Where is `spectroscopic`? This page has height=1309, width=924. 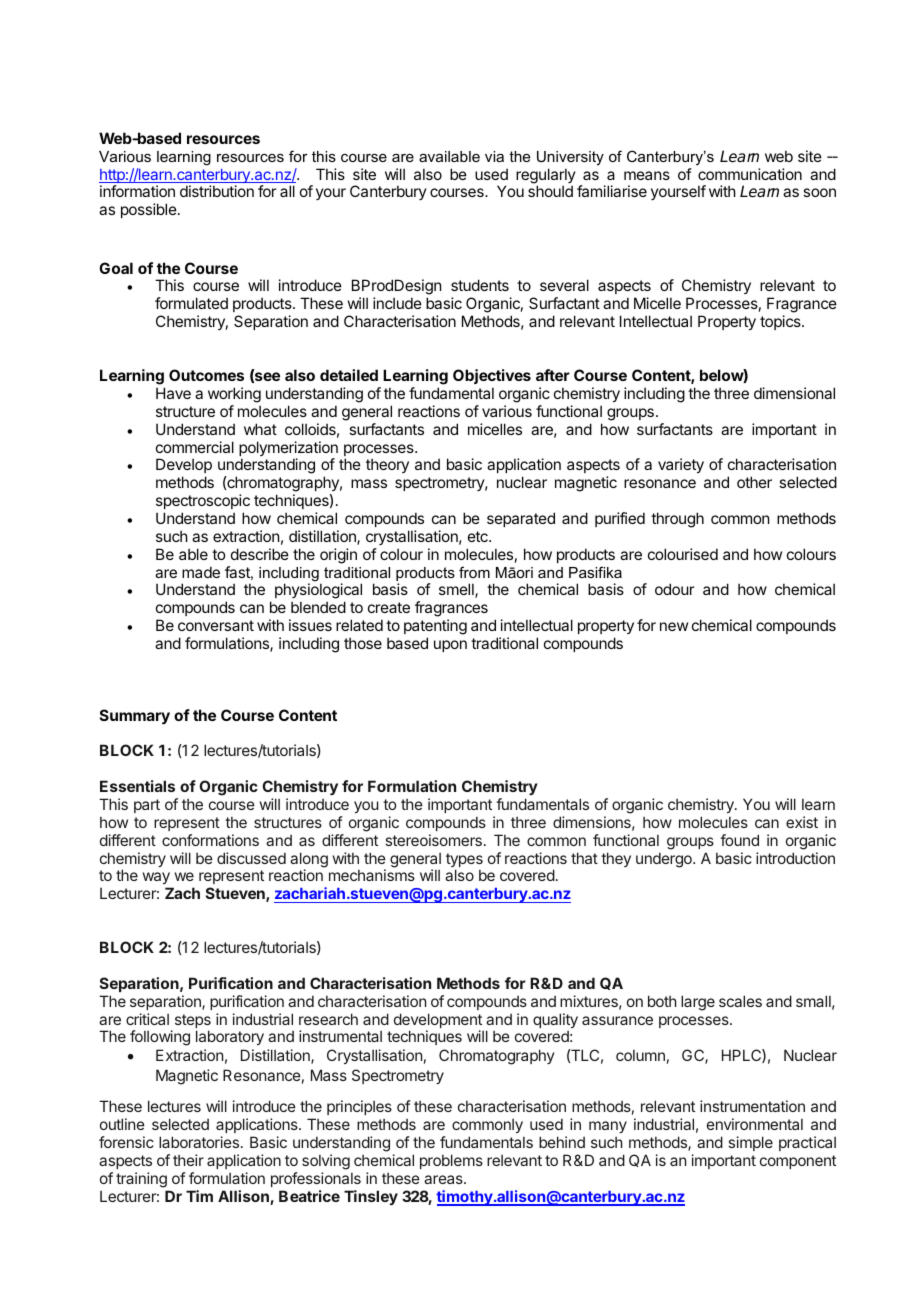
spectroscopic is located at coordinates (203, 501).
